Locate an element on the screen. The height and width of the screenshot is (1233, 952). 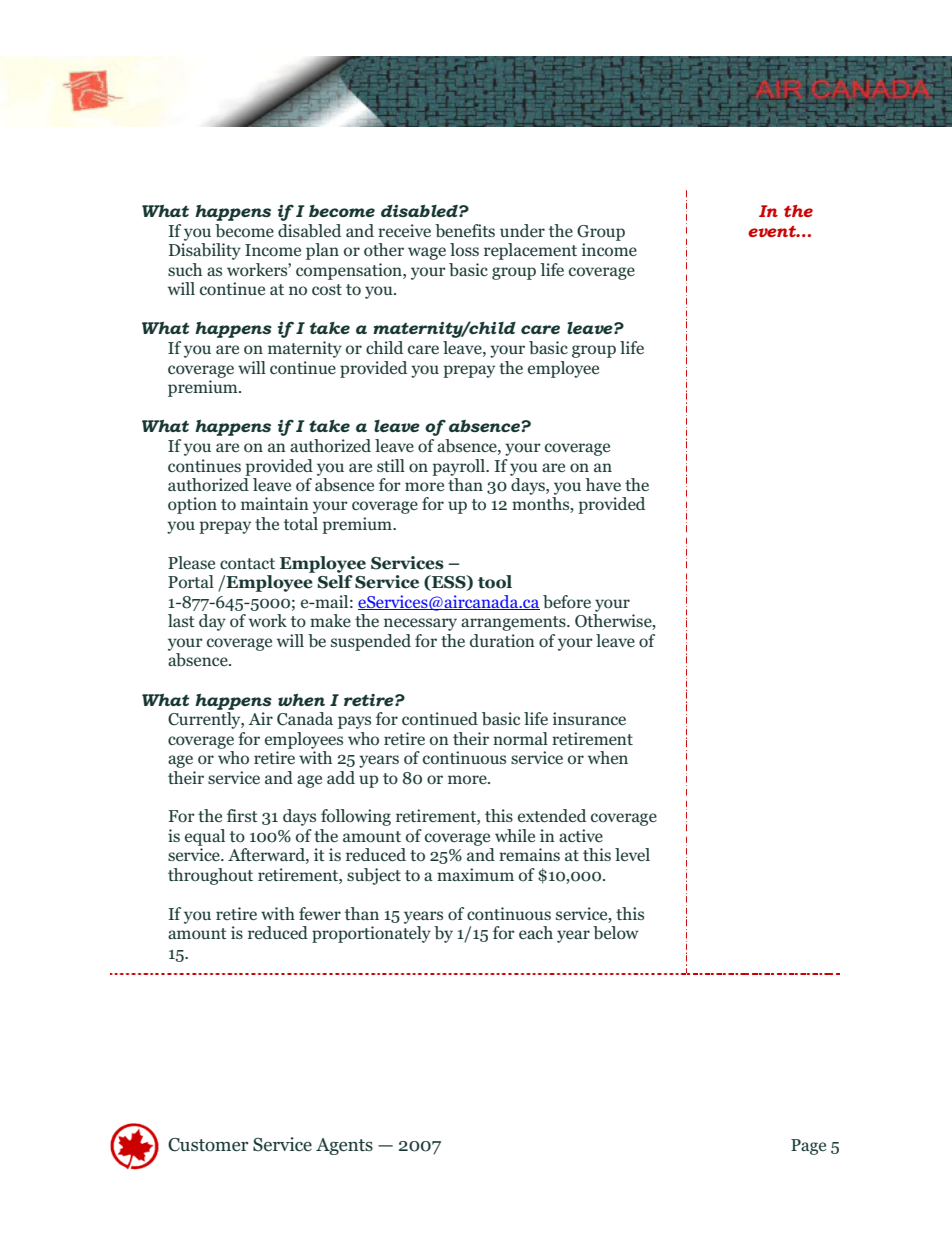
duration is located at coordinates (502, 641).
